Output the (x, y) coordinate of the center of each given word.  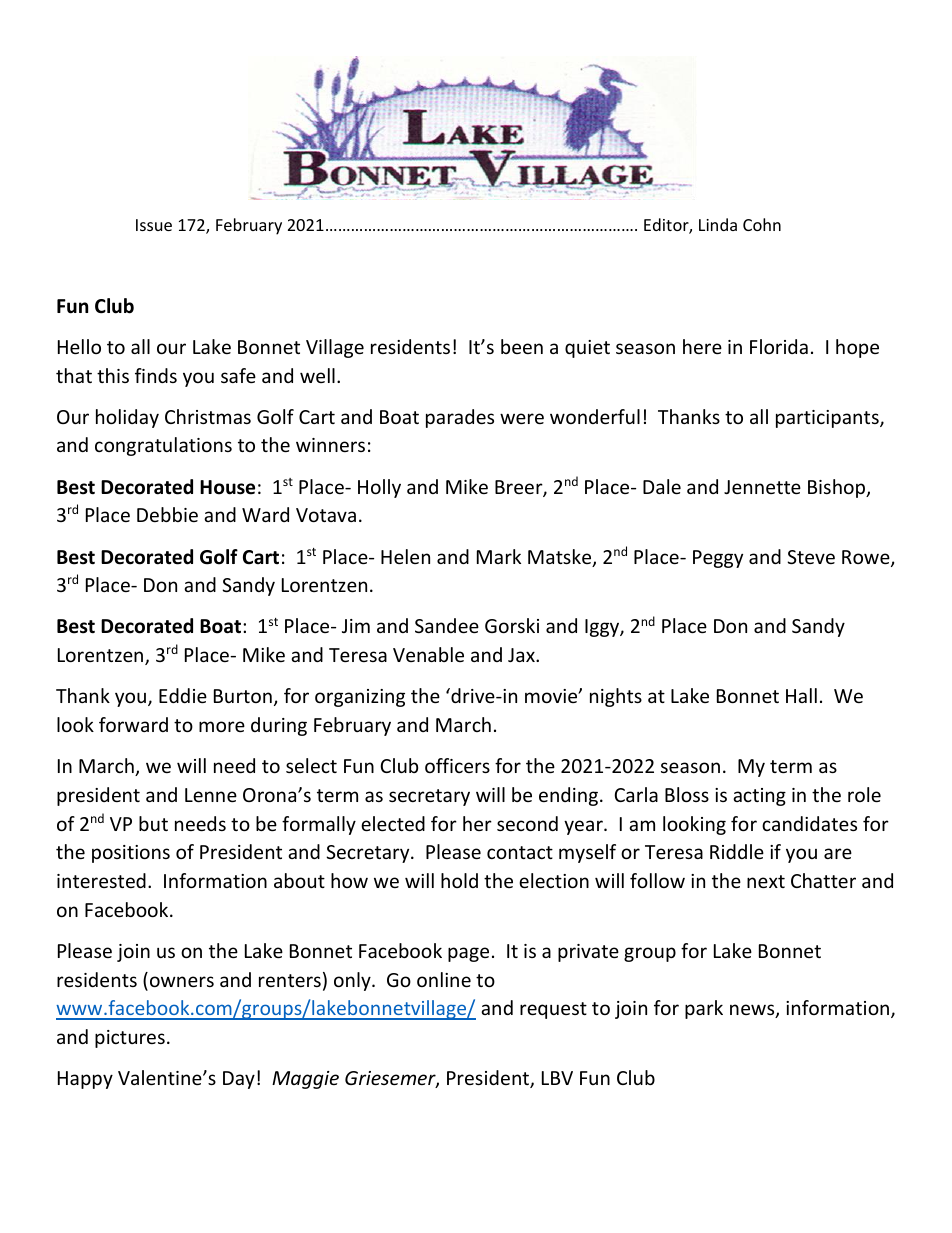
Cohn (762, 224)
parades (460, 418)
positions (131, 854)
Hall (801, 695)
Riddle (737, 851)
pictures (130, 1039)
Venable (428, 654)
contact (520, 852)
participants (828, 419)
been (522, 346)
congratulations (163, 446)
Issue (154, 225)
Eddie (183, 695)
